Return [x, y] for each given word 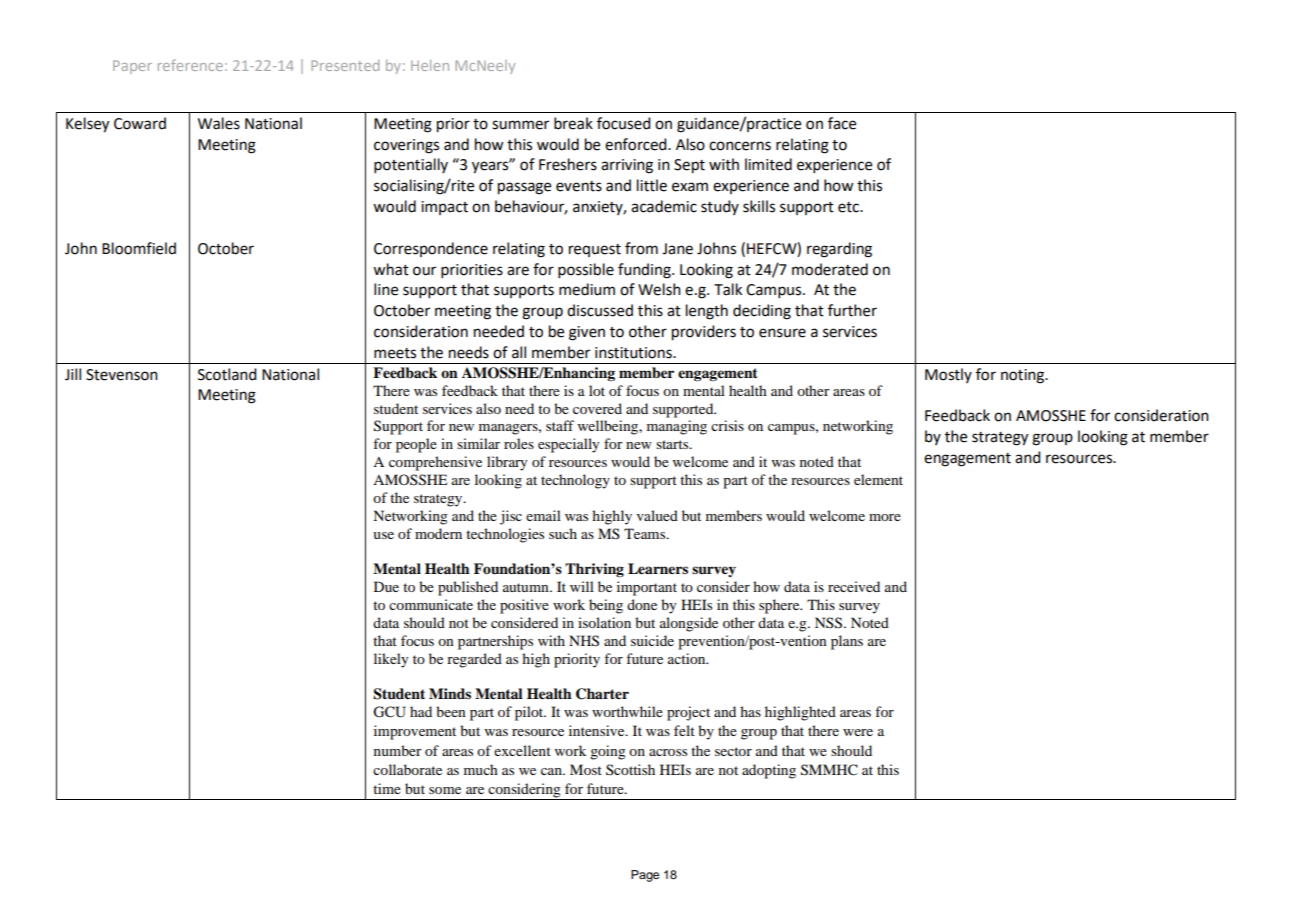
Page [645, 876]
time [387, 788]
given [587, 333]
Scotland [227, 374]
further [852, 310]
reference [190, 65]
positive [524, 606]
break [573, 123]
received [854, 586]
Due [386, 586]
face [842, 123]
